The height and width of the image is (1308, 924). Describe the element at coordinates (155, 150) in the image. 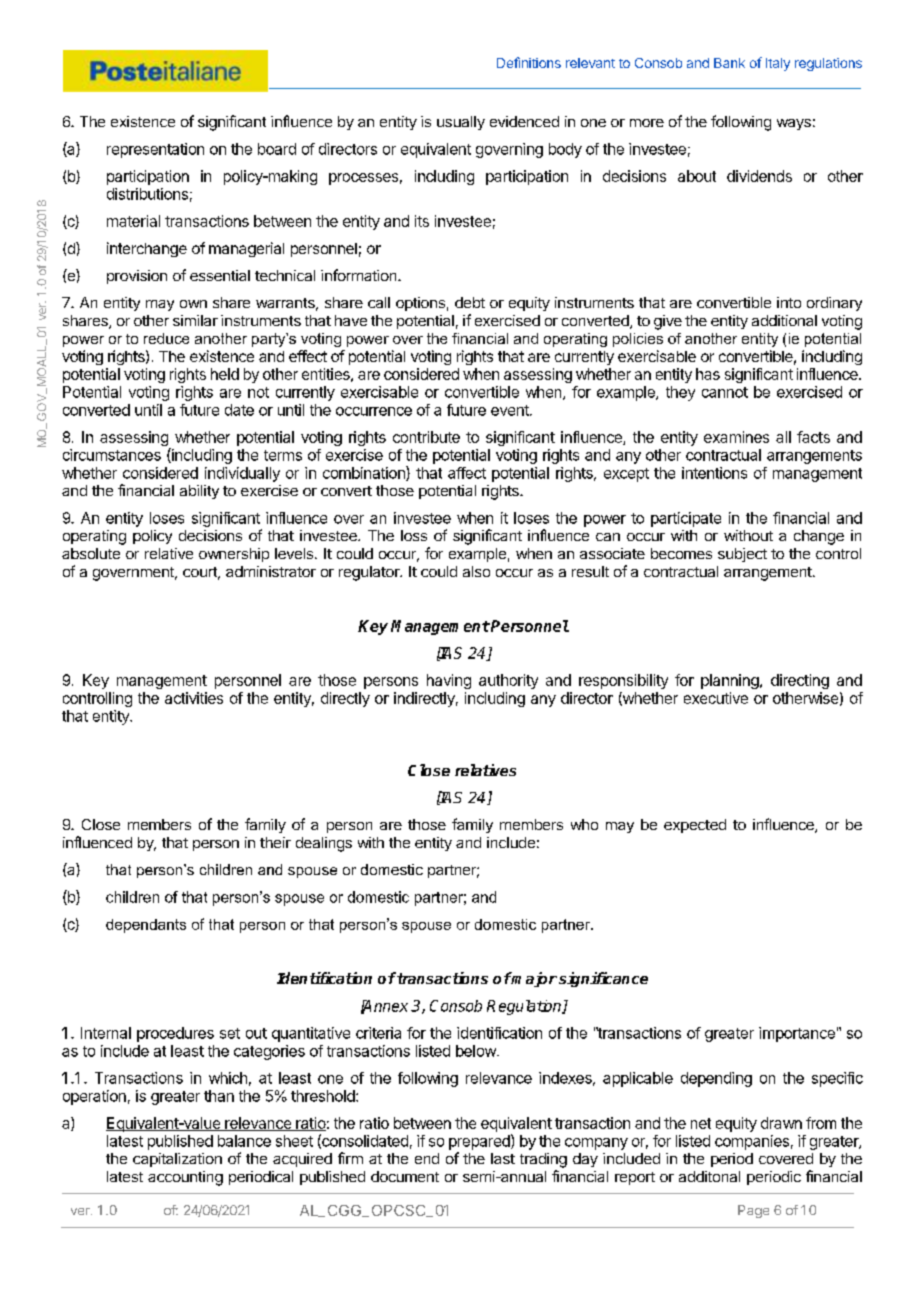

I see `representation` at that location.
